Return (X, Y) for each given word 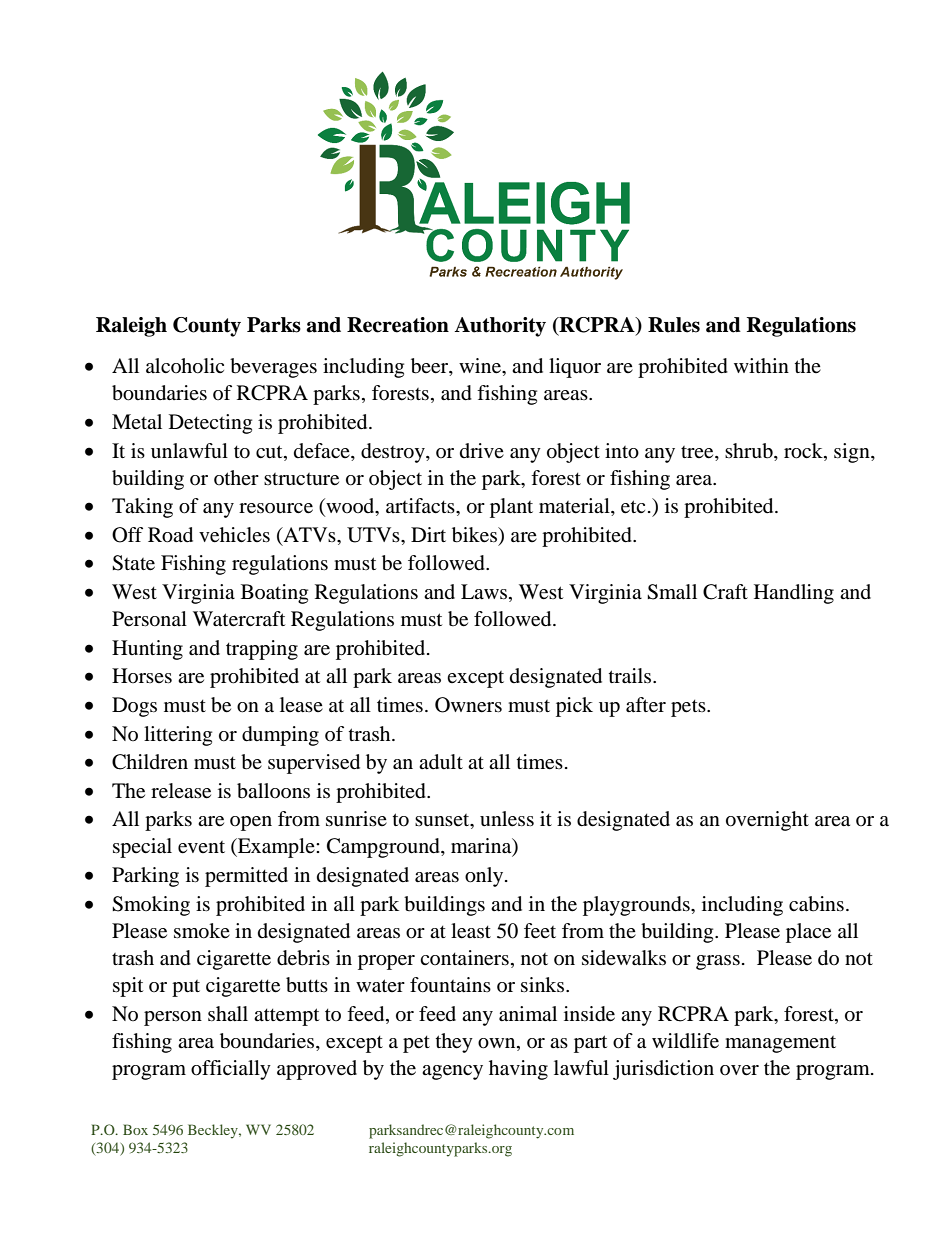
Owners (468, 705)
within (761, 365)
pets (689, 708)
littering (178, 736)
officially (231, 1070)
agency (452, 1072)
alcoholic (185, 366)
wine (481, 366)
